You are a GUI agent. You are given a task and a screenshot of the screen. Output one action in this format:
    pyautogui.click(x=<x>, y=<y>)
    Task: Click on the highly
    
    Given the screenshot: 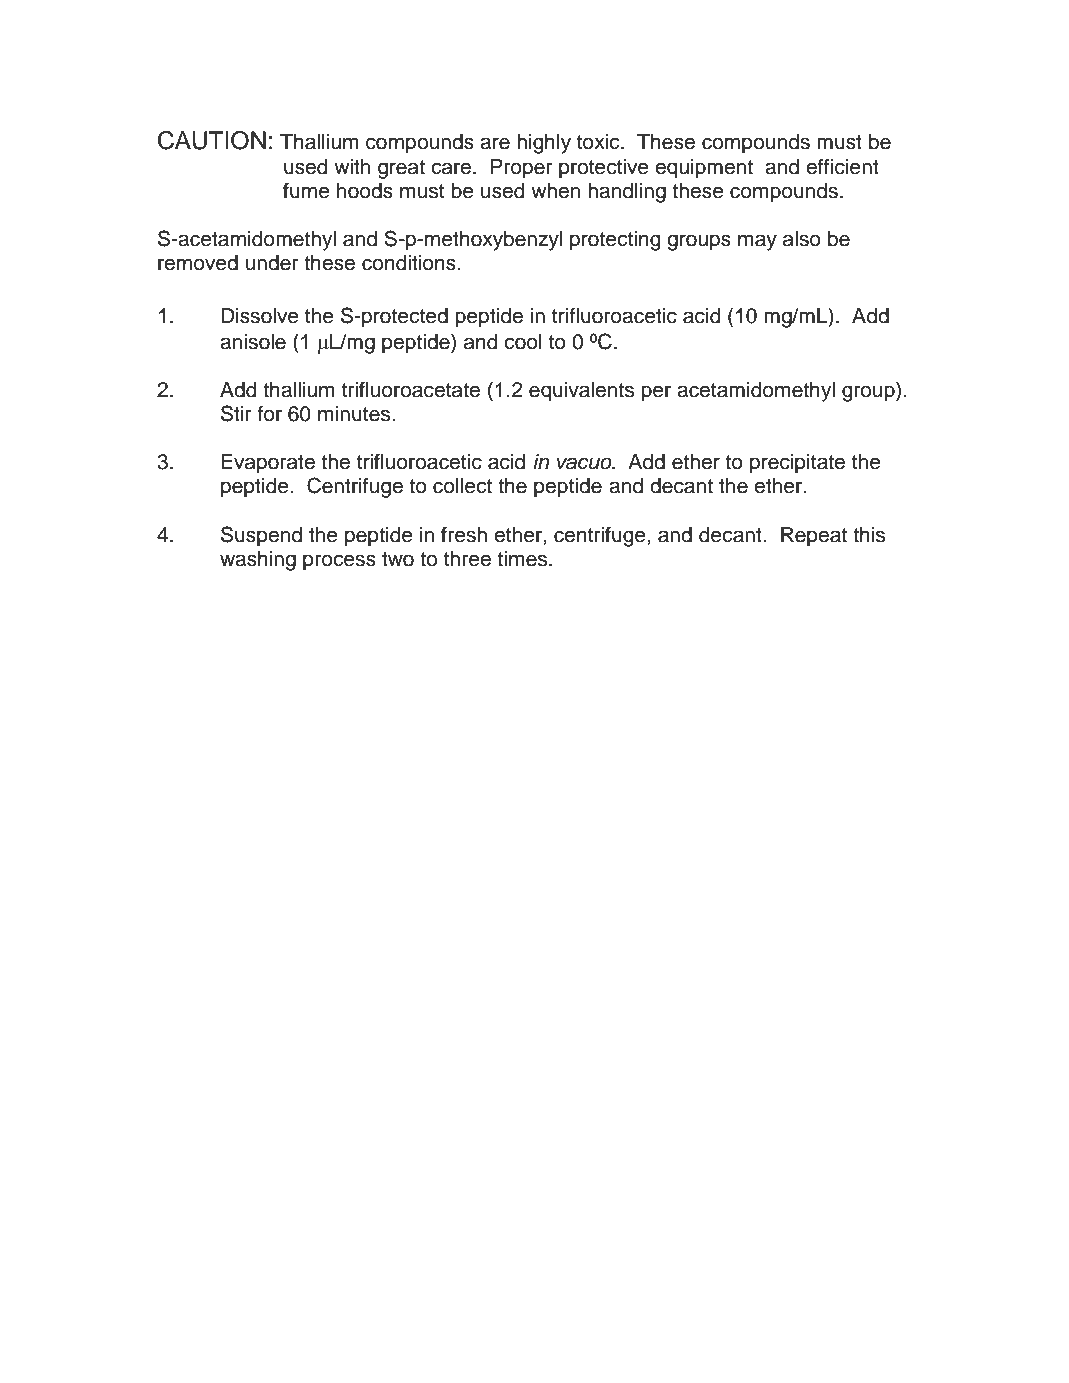 What is the action you would take?
    pyautogui.click(x=544, y=144)
